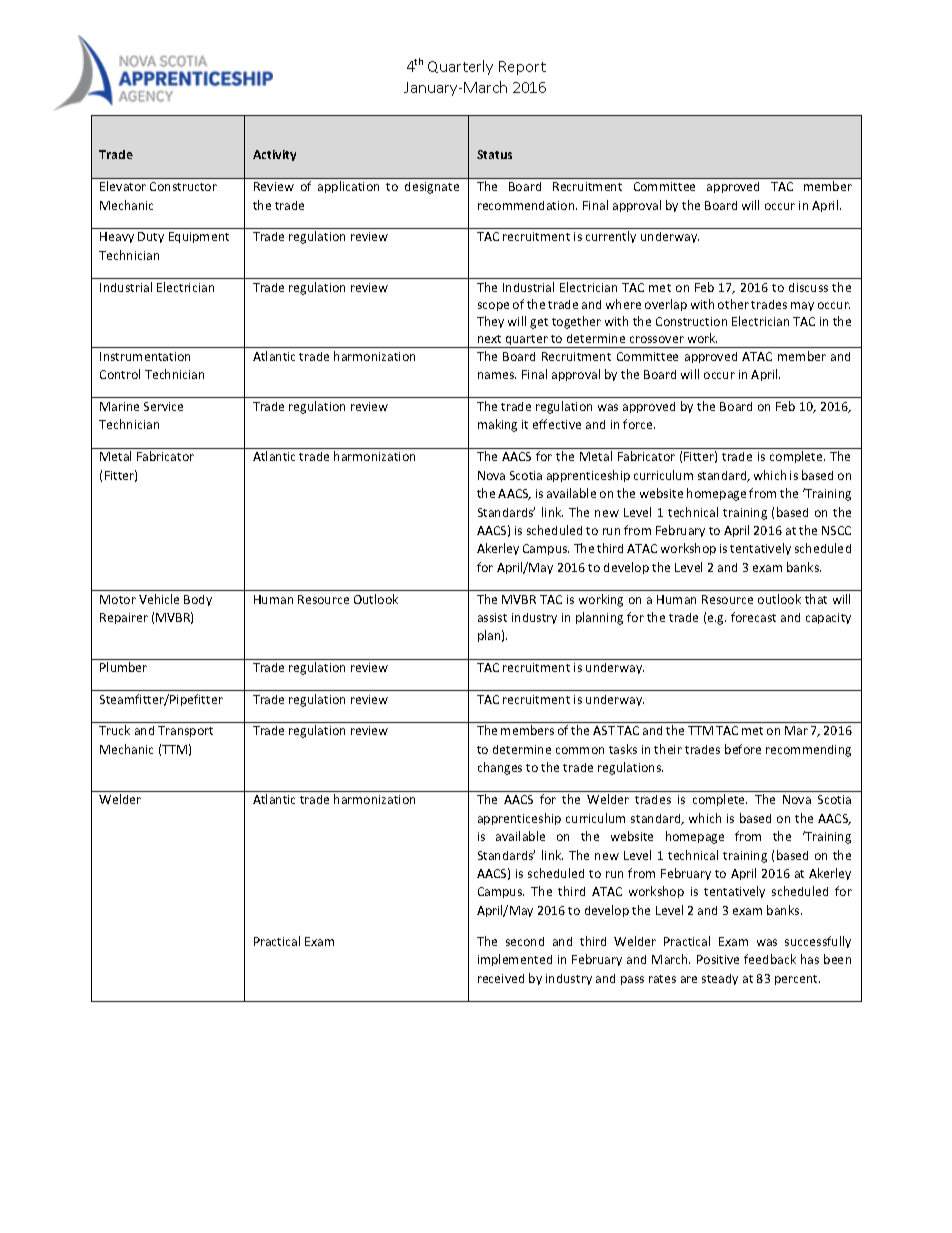 Image resolution: width=952 pixels, height=1233 pixels. Describe the element at coordinates (493, 306) in the screenshot. I see `scope` at that location.
